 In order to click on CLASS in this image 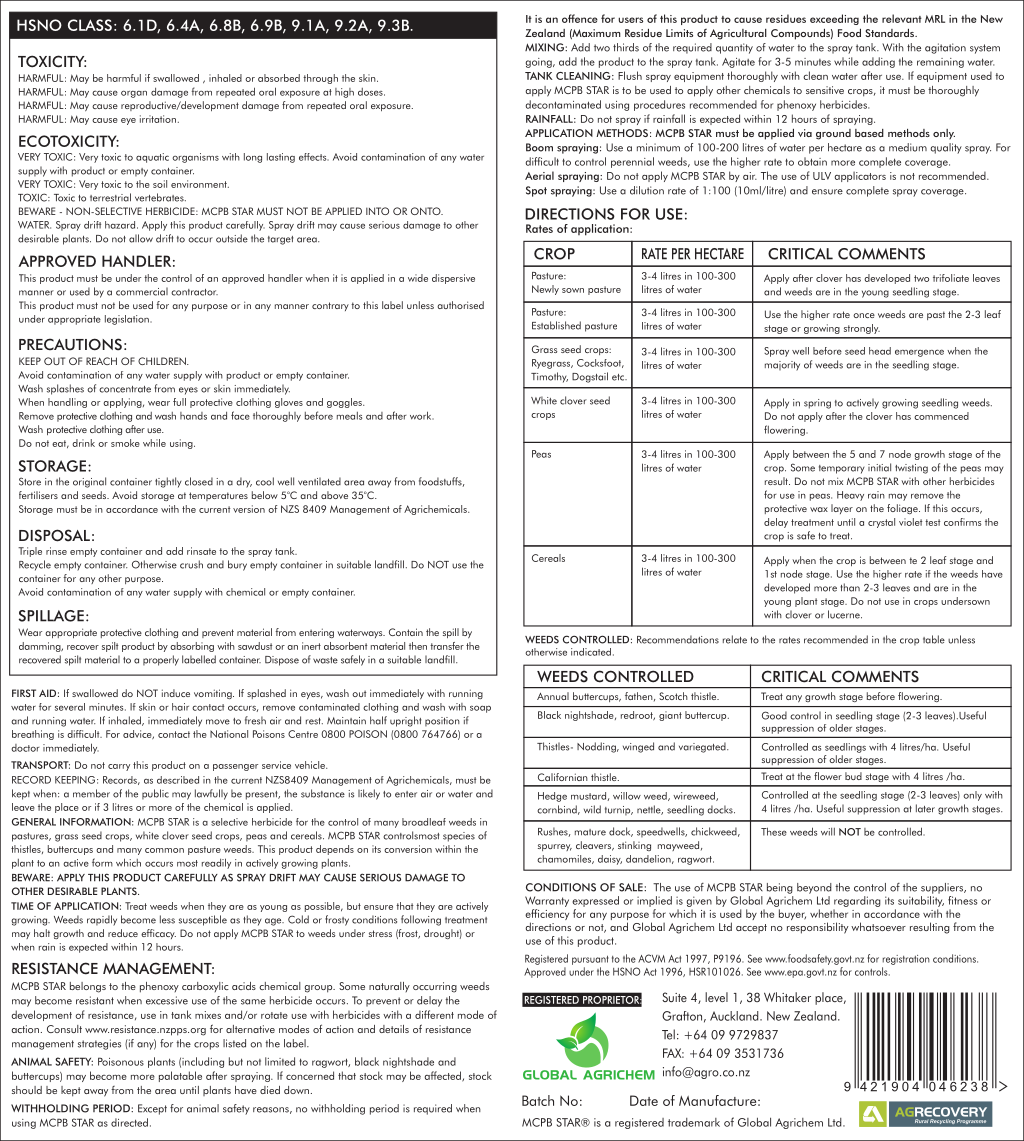, I will do `click(90, 25)`.
